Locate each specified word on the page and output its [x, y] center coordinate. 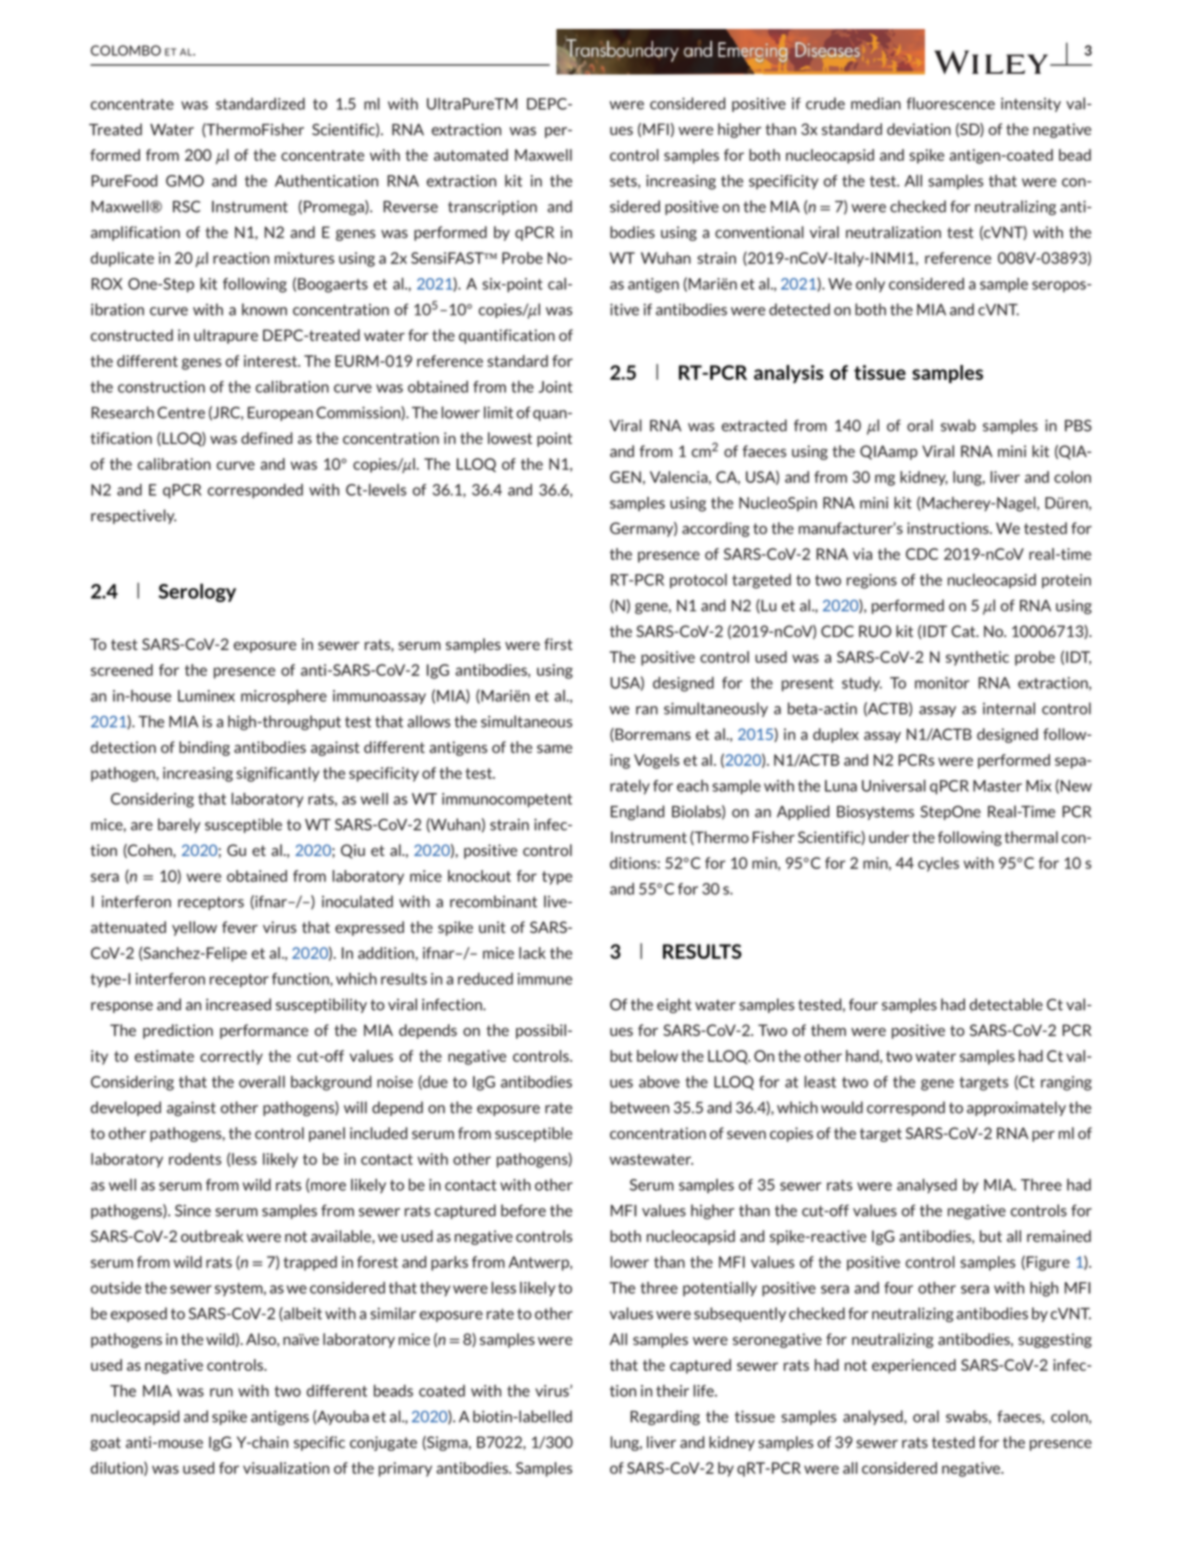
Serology [197, 592]
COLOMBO [126, 50]
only [870, 285]
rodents [195, 1159]
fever [240, 927]
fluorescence [951, 103]
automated [471, 155]
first [558, 644]
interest [272, 361]
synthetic [977, 658]
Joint [556, 387]
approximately [1016, 1108]
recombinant [493, 901]
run [221, 1392]
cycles [938, 864]
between [639, 1107]
